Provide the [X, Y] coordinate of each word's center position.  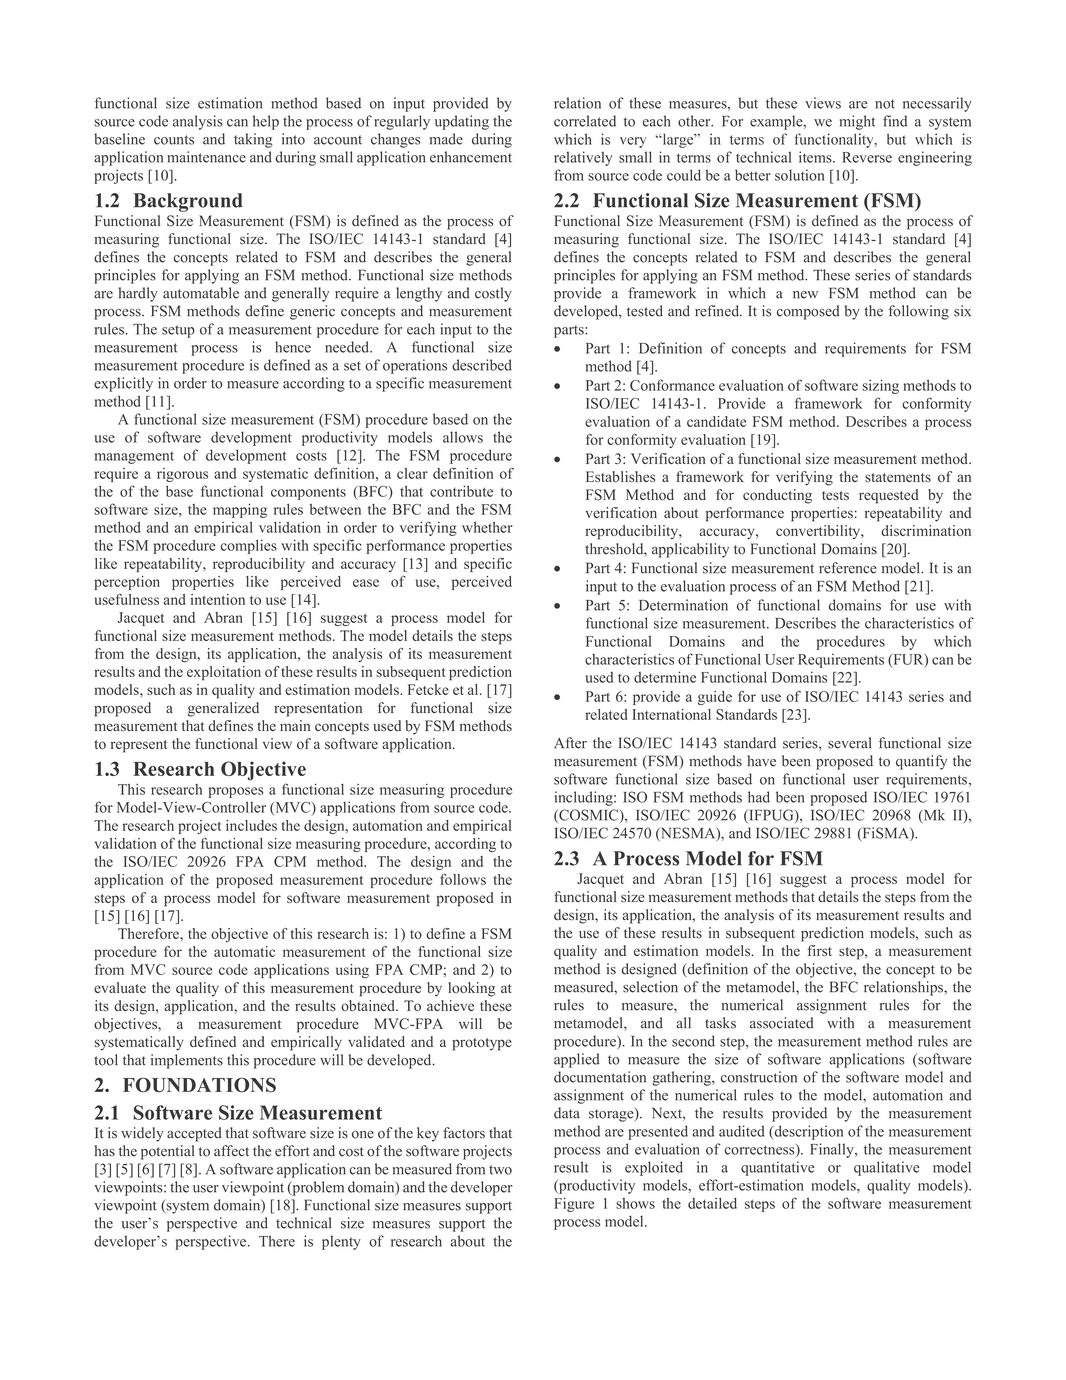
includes [251, 825]
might [857, 122]
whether [487, 527]
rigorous [182, 475]
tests [835, 495]
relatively [583, 158]
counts [174, 140]
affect [231, 1151]
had [759, 797]
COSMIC [589, 816]
